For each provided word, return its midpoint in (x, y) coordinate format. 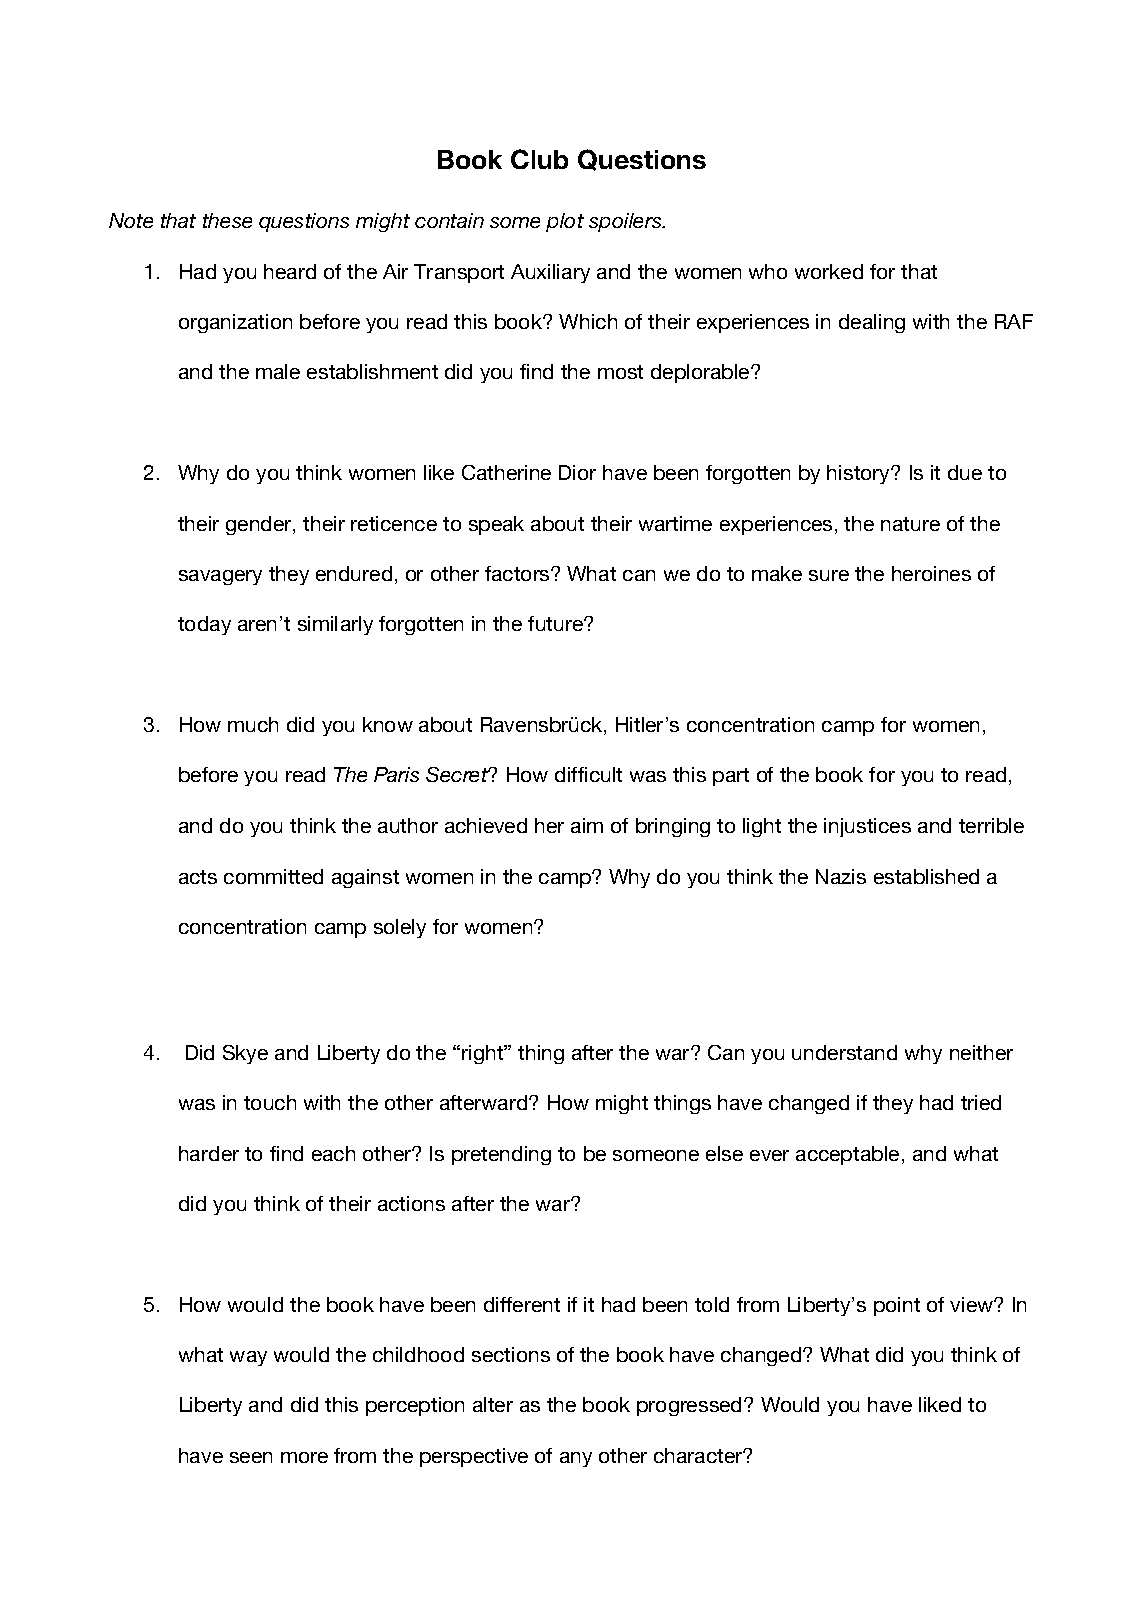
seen (251, 1457)
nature (910, 524)
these (227, 220)
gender (260, 525)
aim (587, 825)
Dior (577, 472)
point (897, 1306)
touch (270, 1102)
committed (273, 876)
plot (565, 222)
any (576, 1459)
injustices (867, 827)
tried (981, 1102)
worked (829, 271)
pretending (501, 1155)
